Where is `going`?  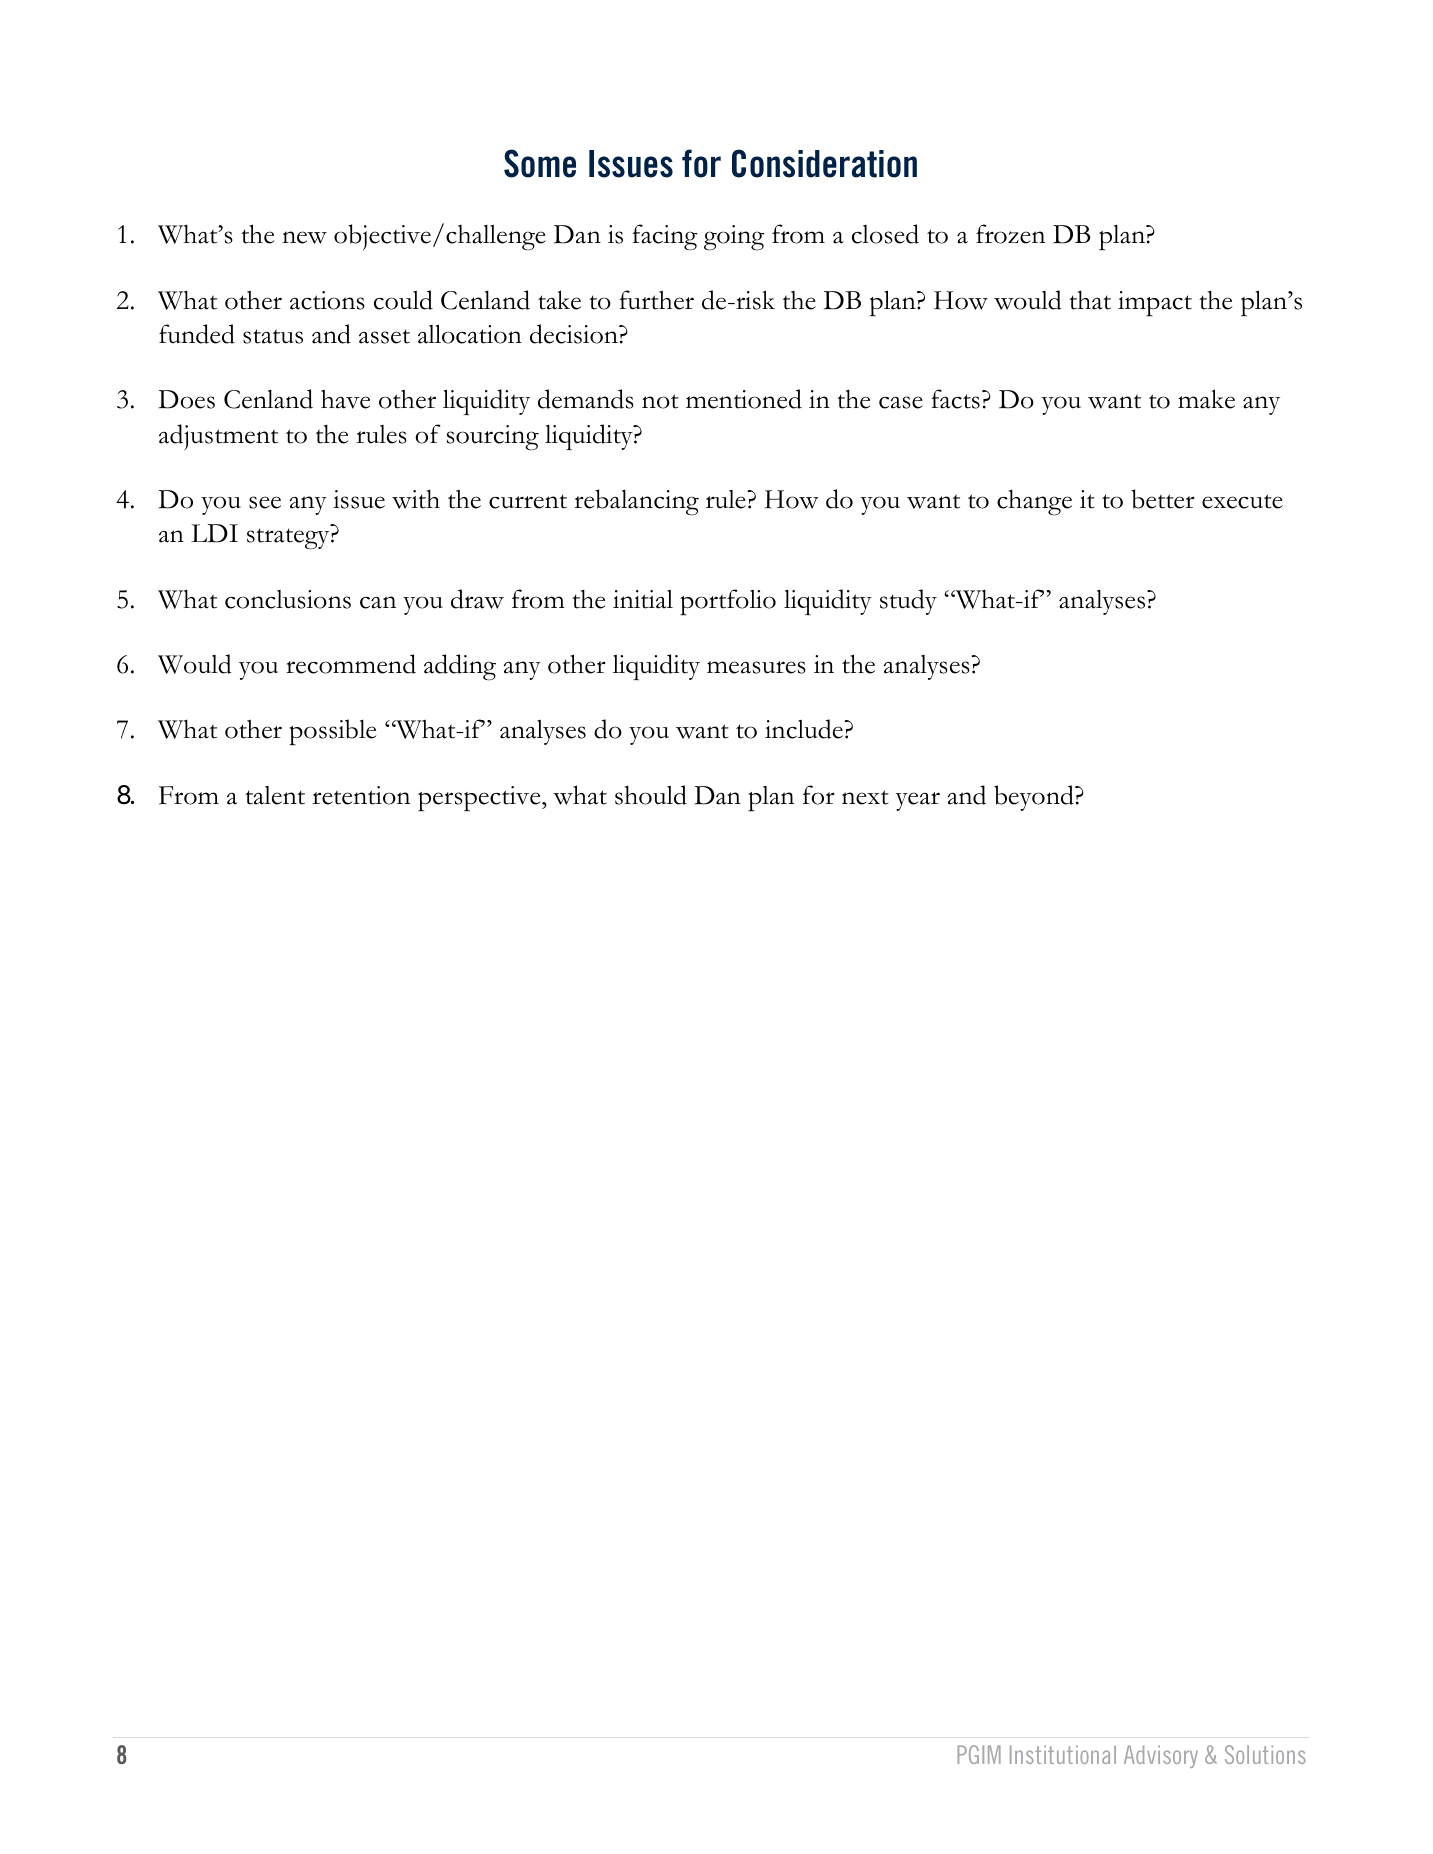 going is located at coordinates (734, 238).
